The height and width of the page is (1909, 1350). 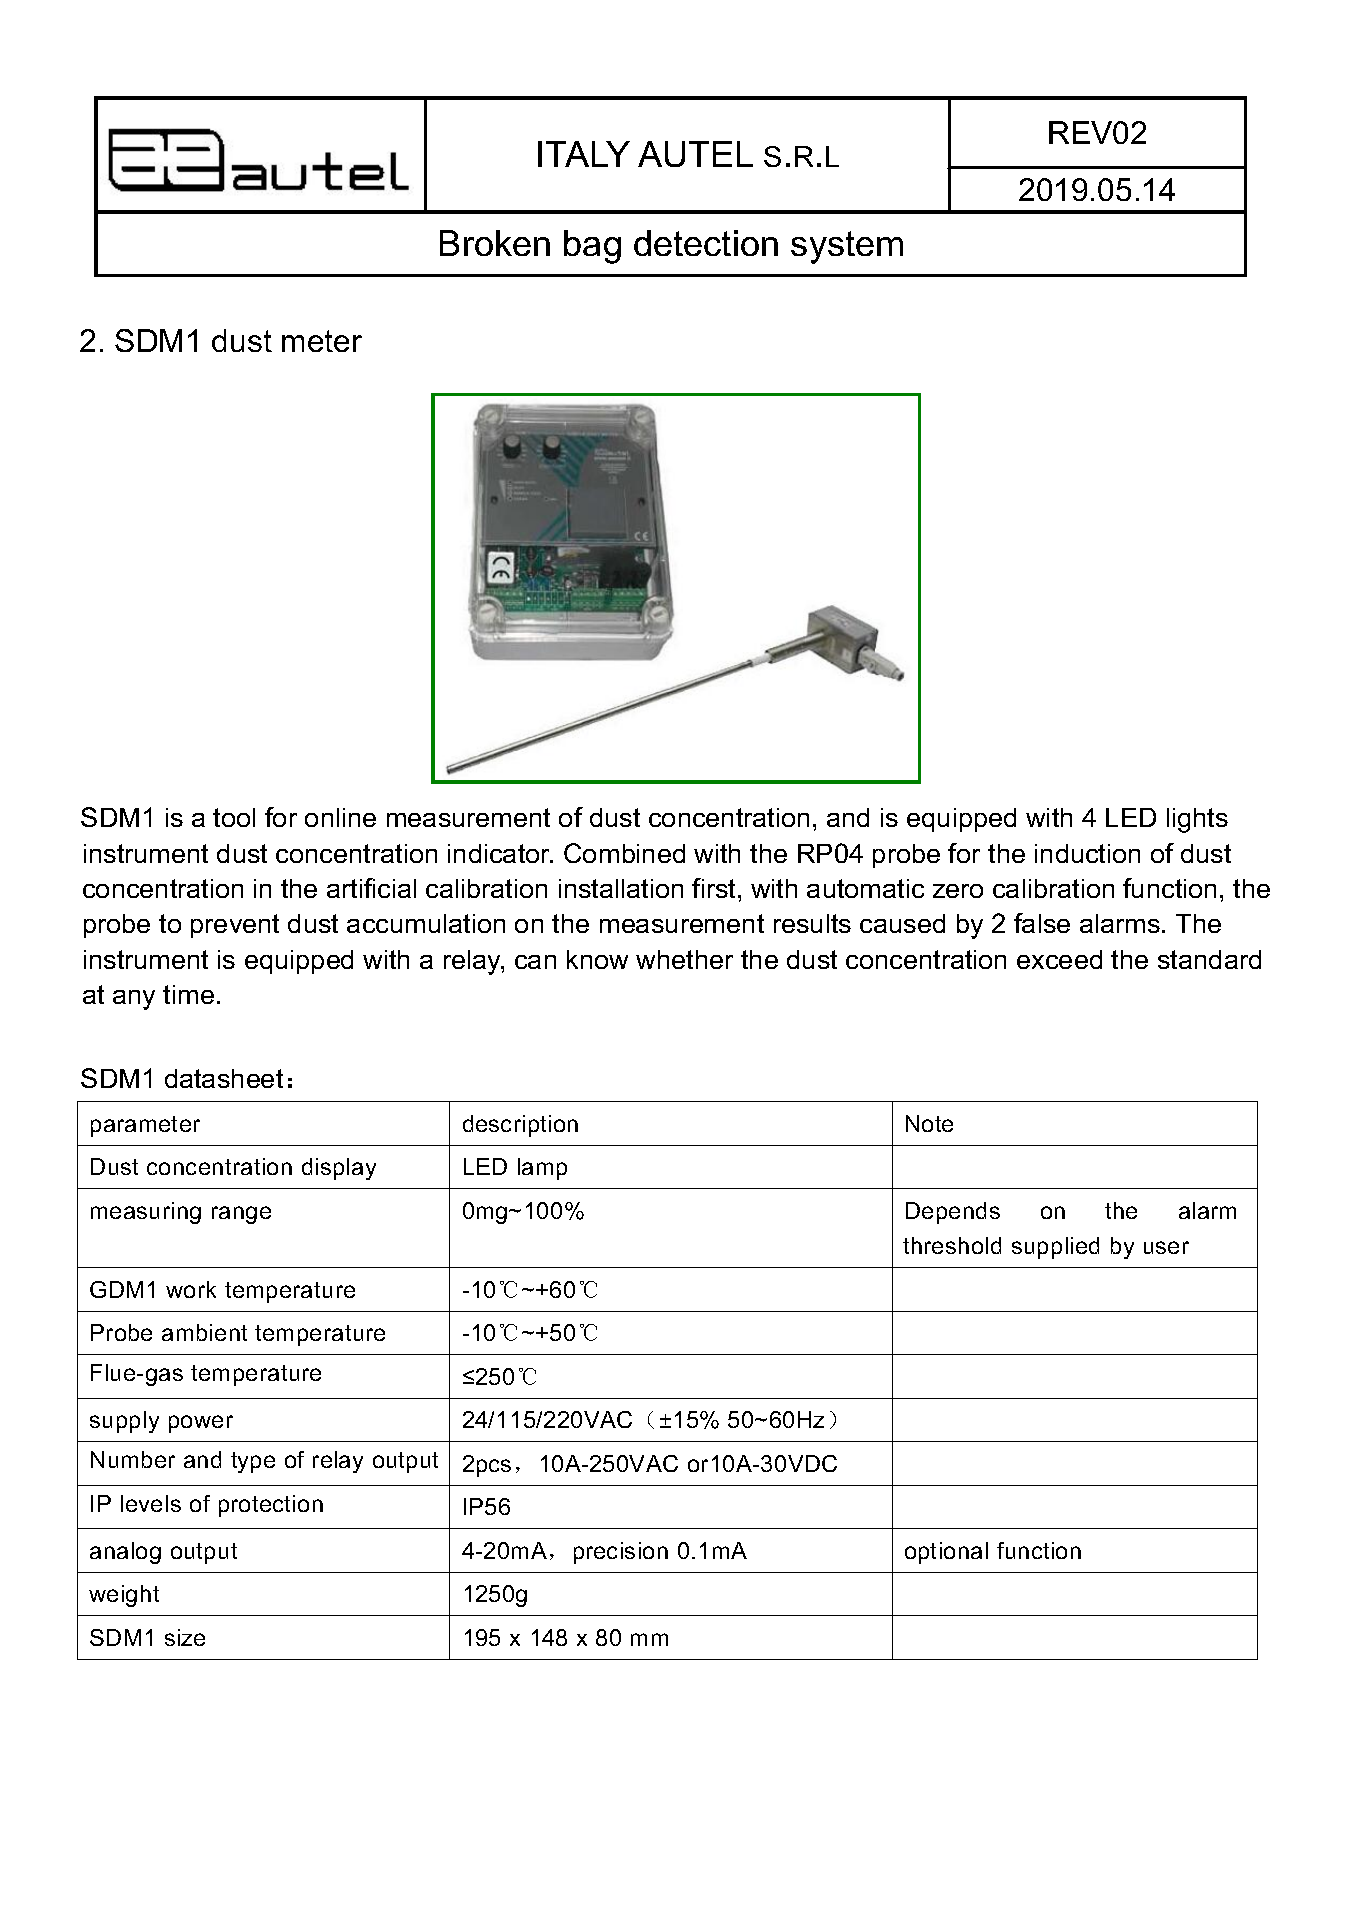 What do you see at coordinates (1197, 820) in the page?
I see `lights` at bounding box center [1197, 820].
